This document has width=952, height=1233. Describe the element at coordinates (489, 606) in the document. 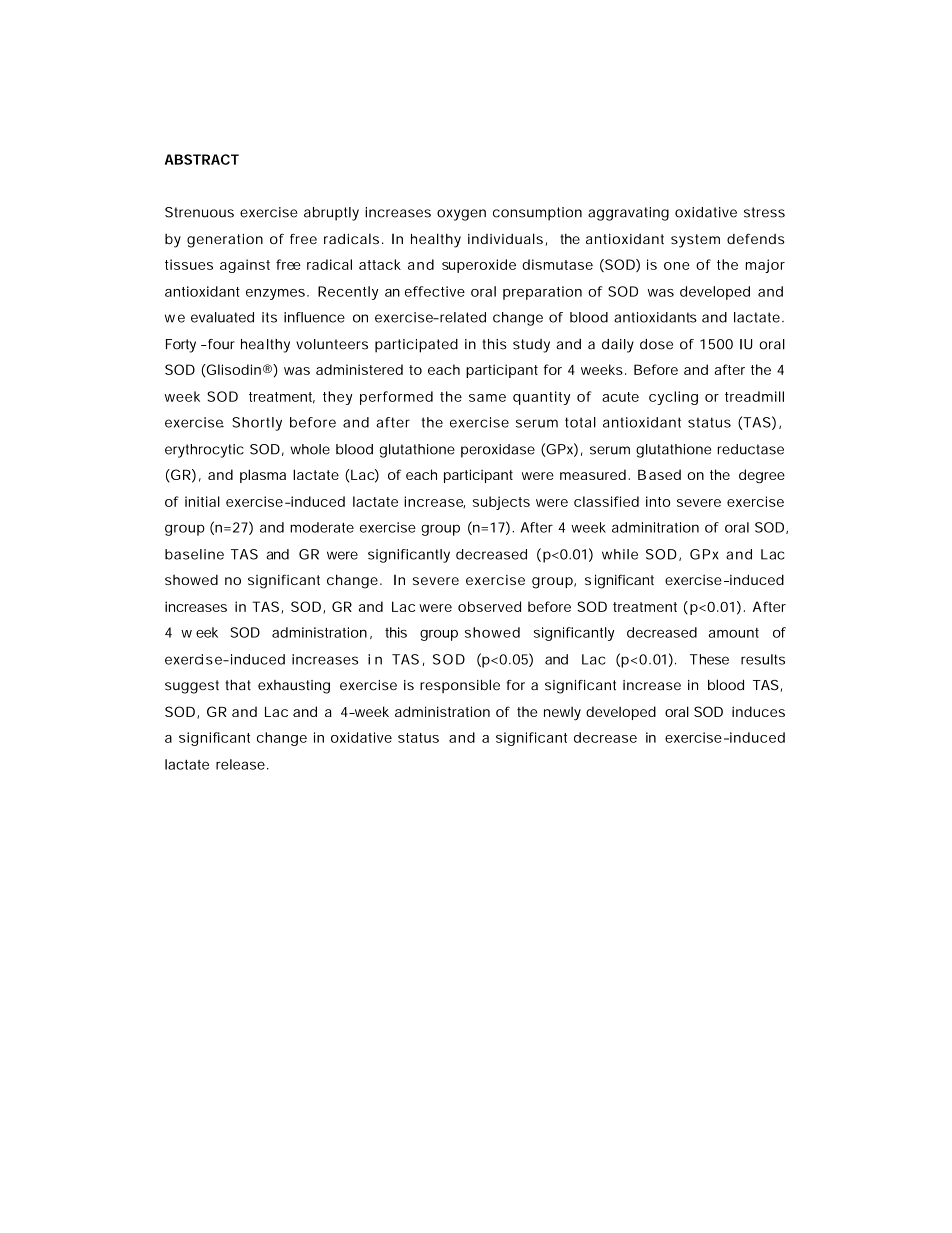

I see `observed` at that location.
